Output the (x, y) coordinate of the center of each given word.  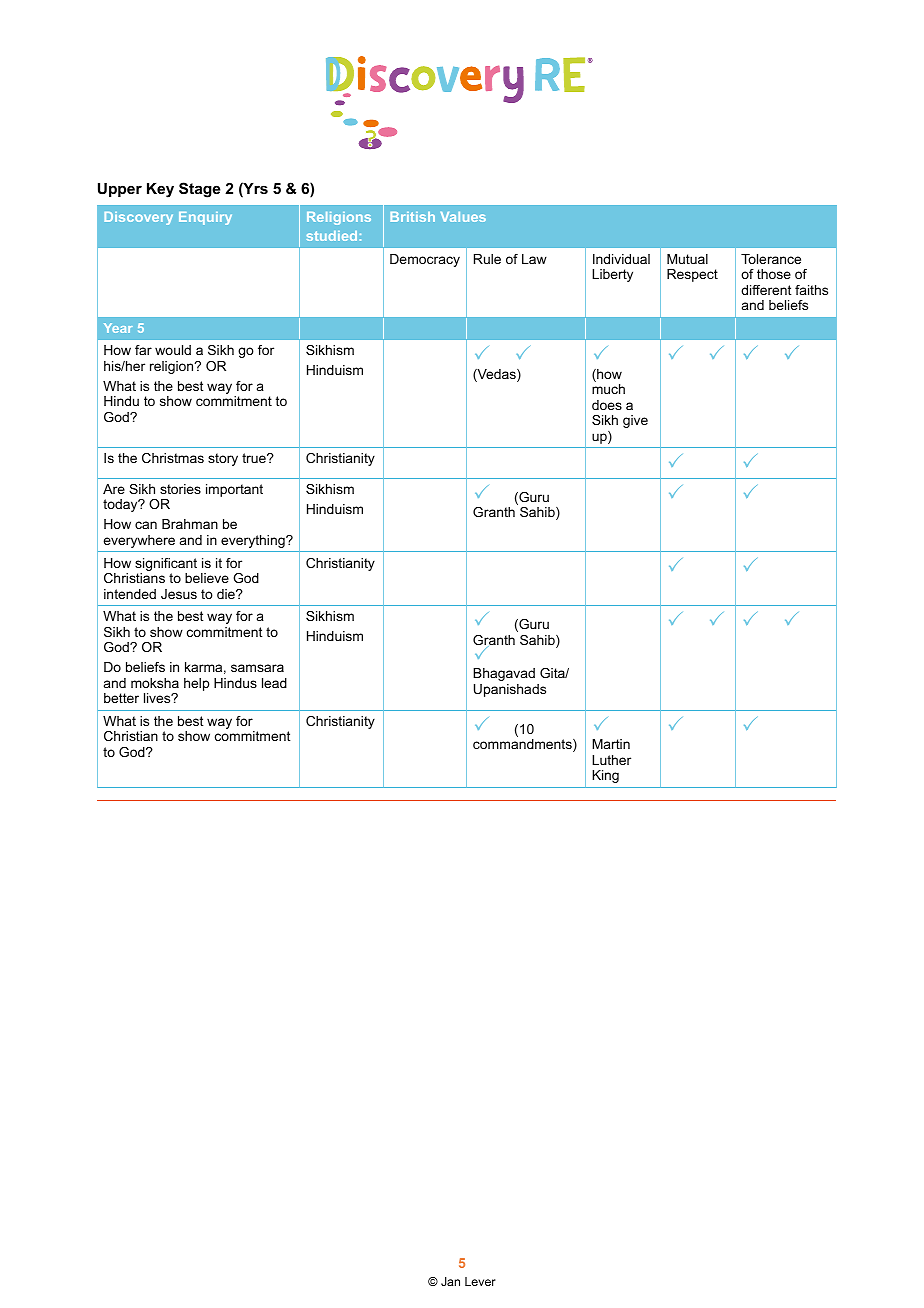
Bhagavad (504, 674)
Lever (480, 1281)
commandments (523, 745)
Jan (450, 1281)
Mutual (687, 259)
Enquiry (205, 218)
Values (463, 217)
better (121, 698)
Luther (611, 760)
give (635, 421)
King (605, 776)
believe (207, 578)
